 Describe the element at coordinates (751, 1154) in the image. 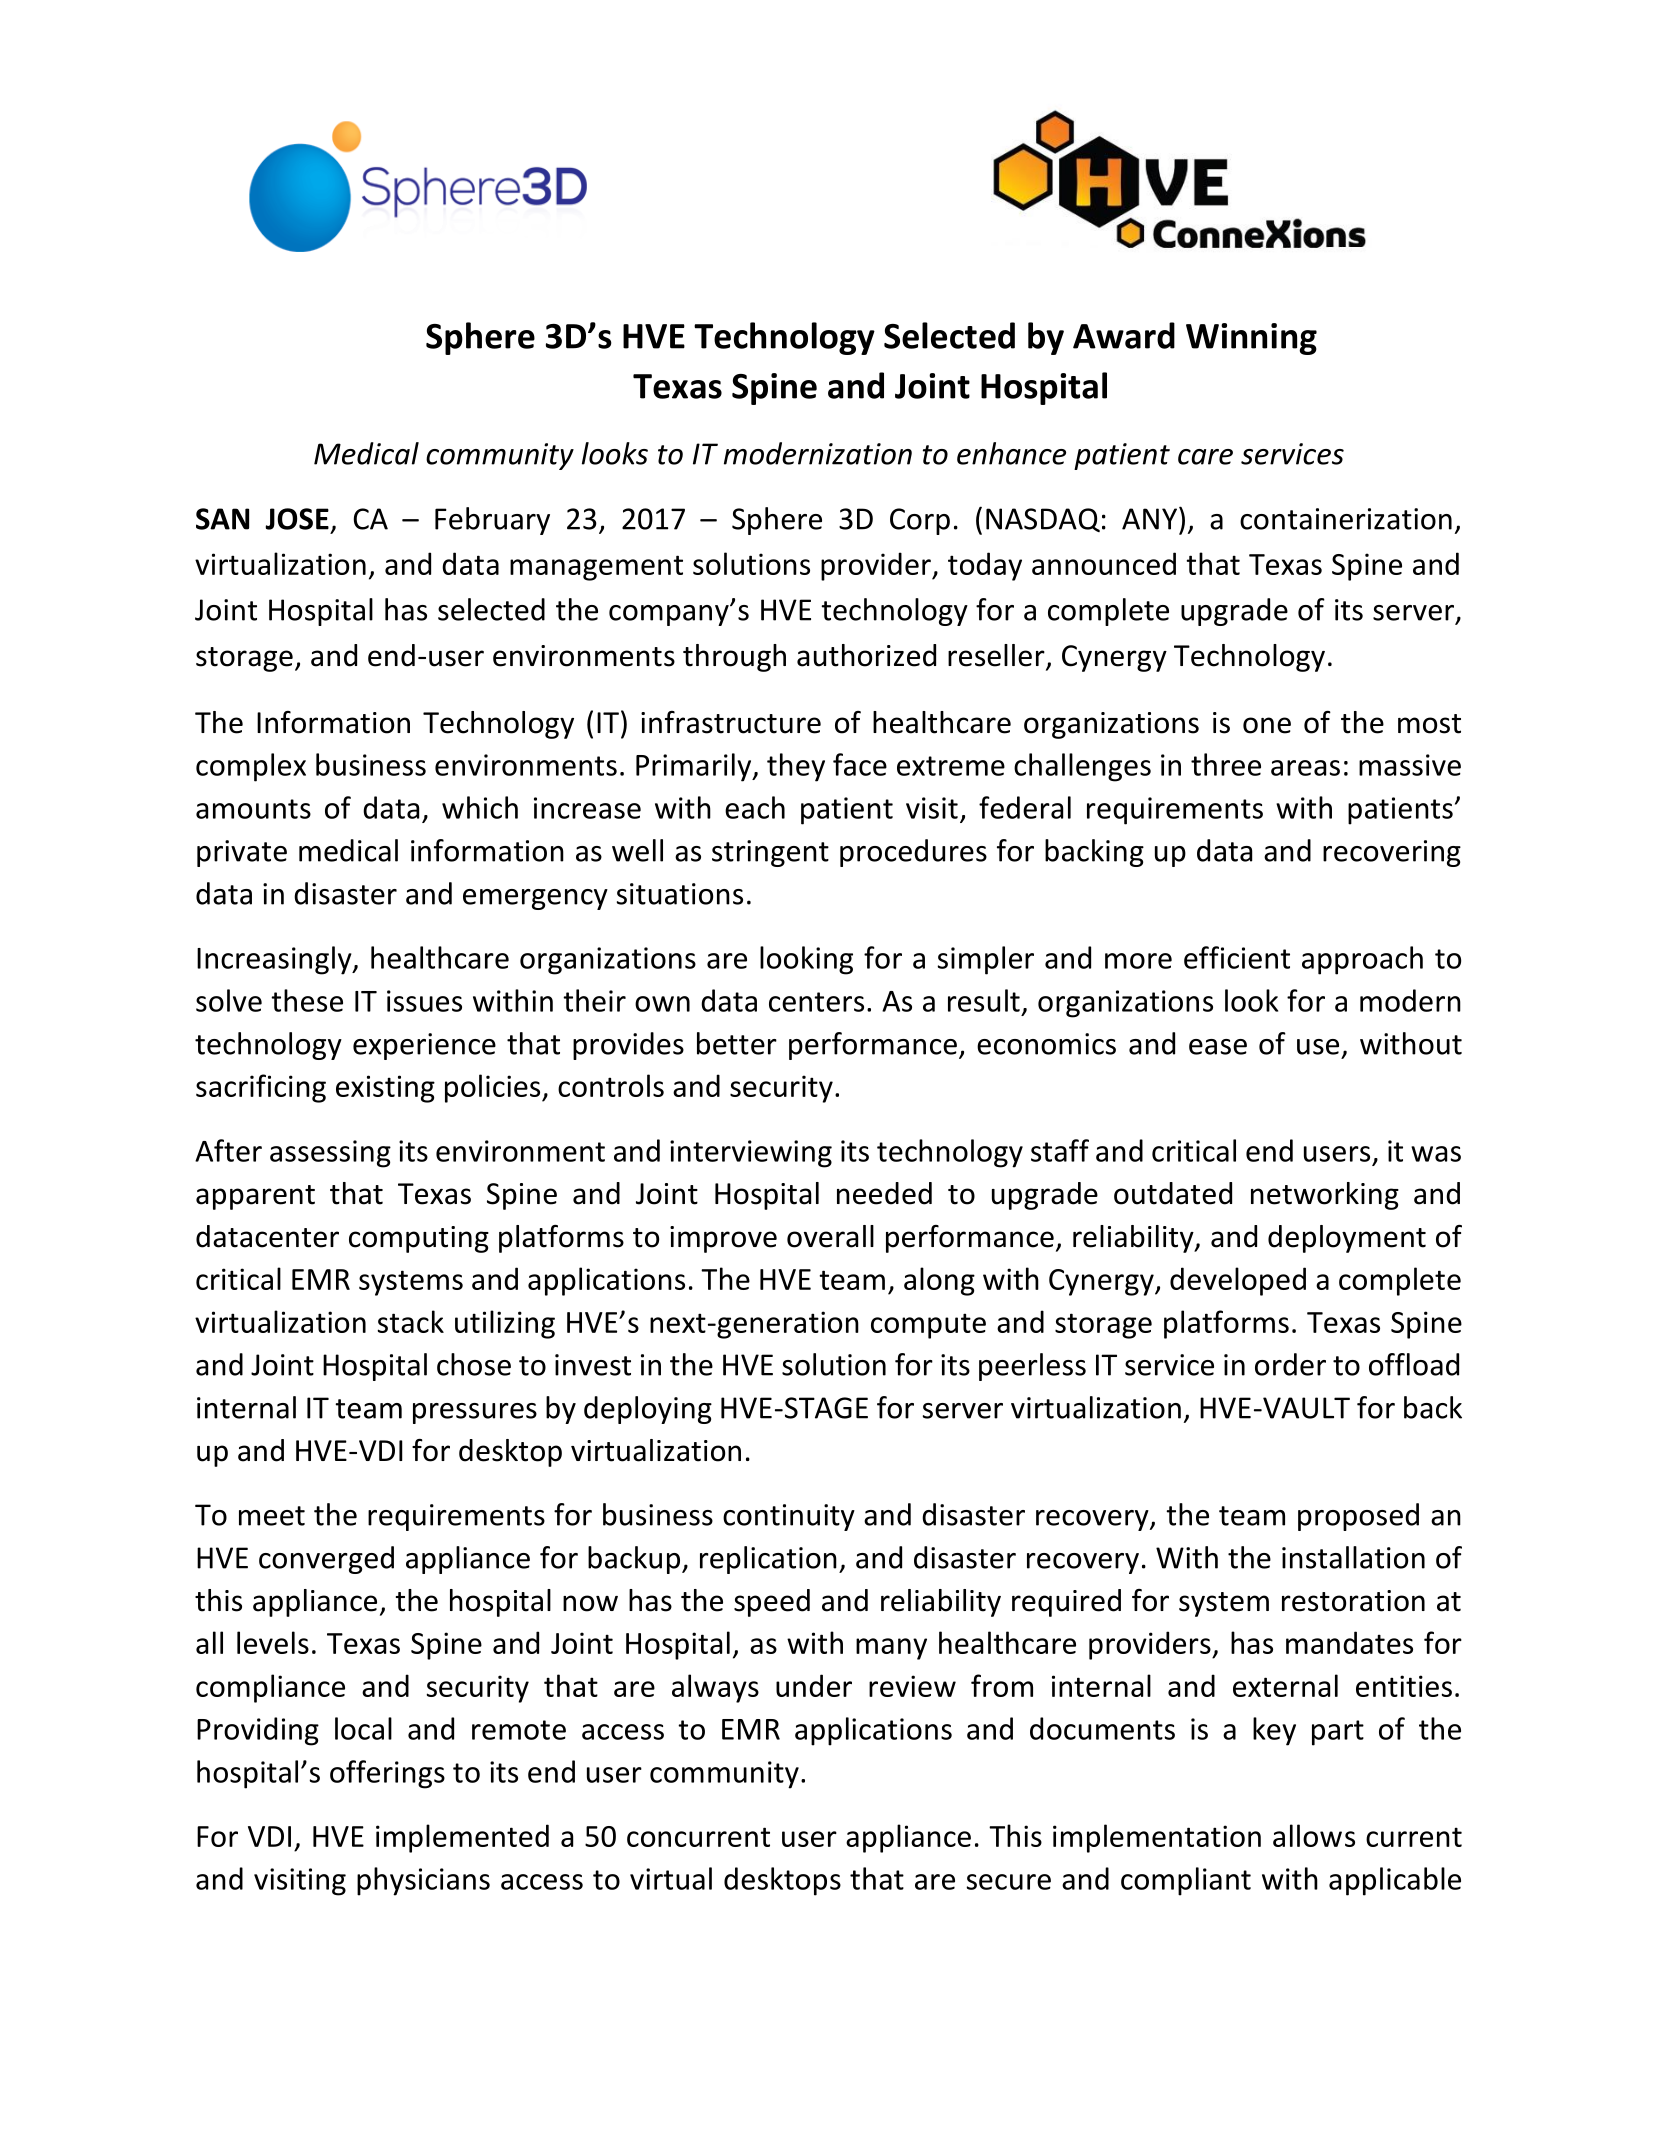

I see `interviewing` at that location.
